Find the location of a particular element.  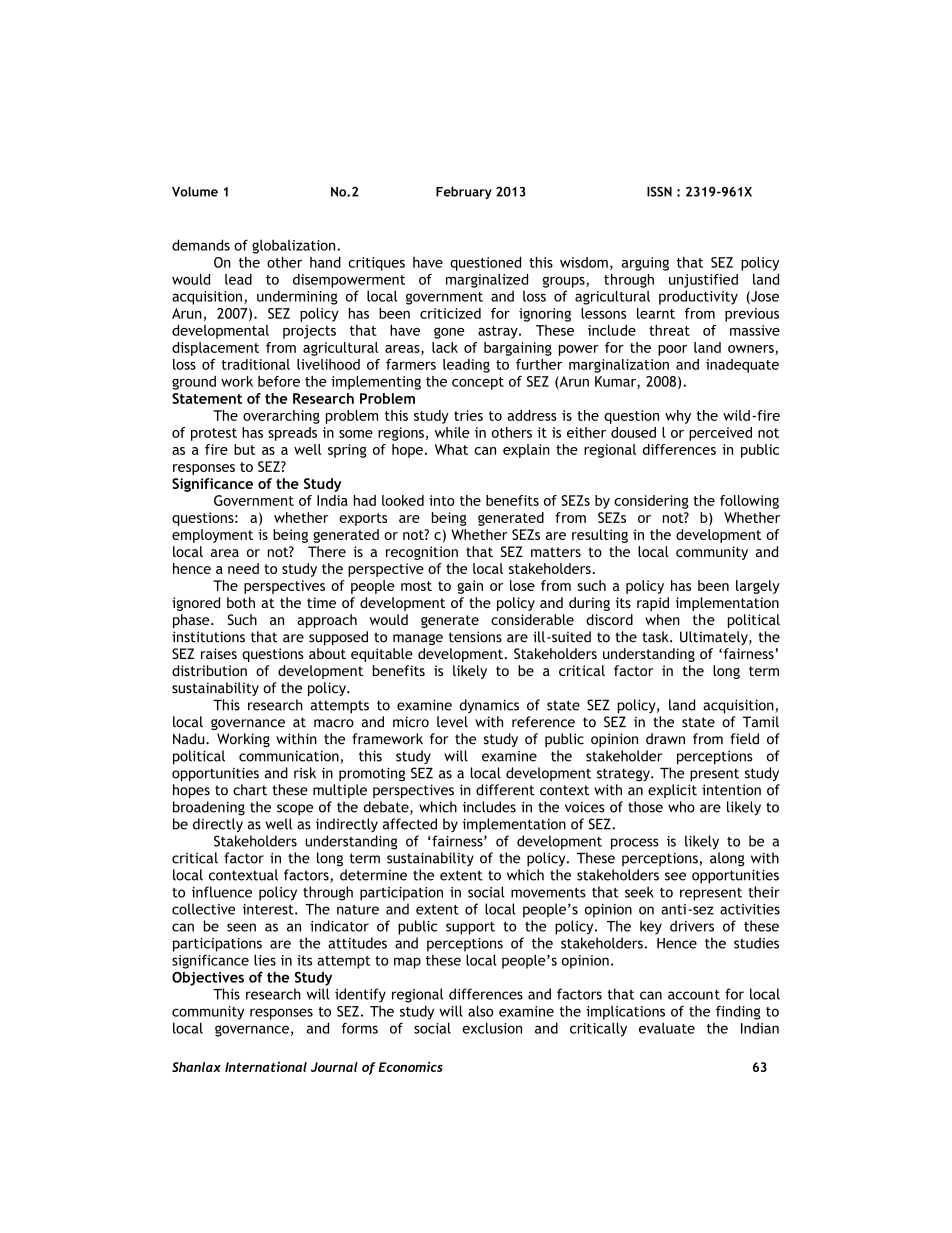

ISSN is located at coordinates (659, 191).
